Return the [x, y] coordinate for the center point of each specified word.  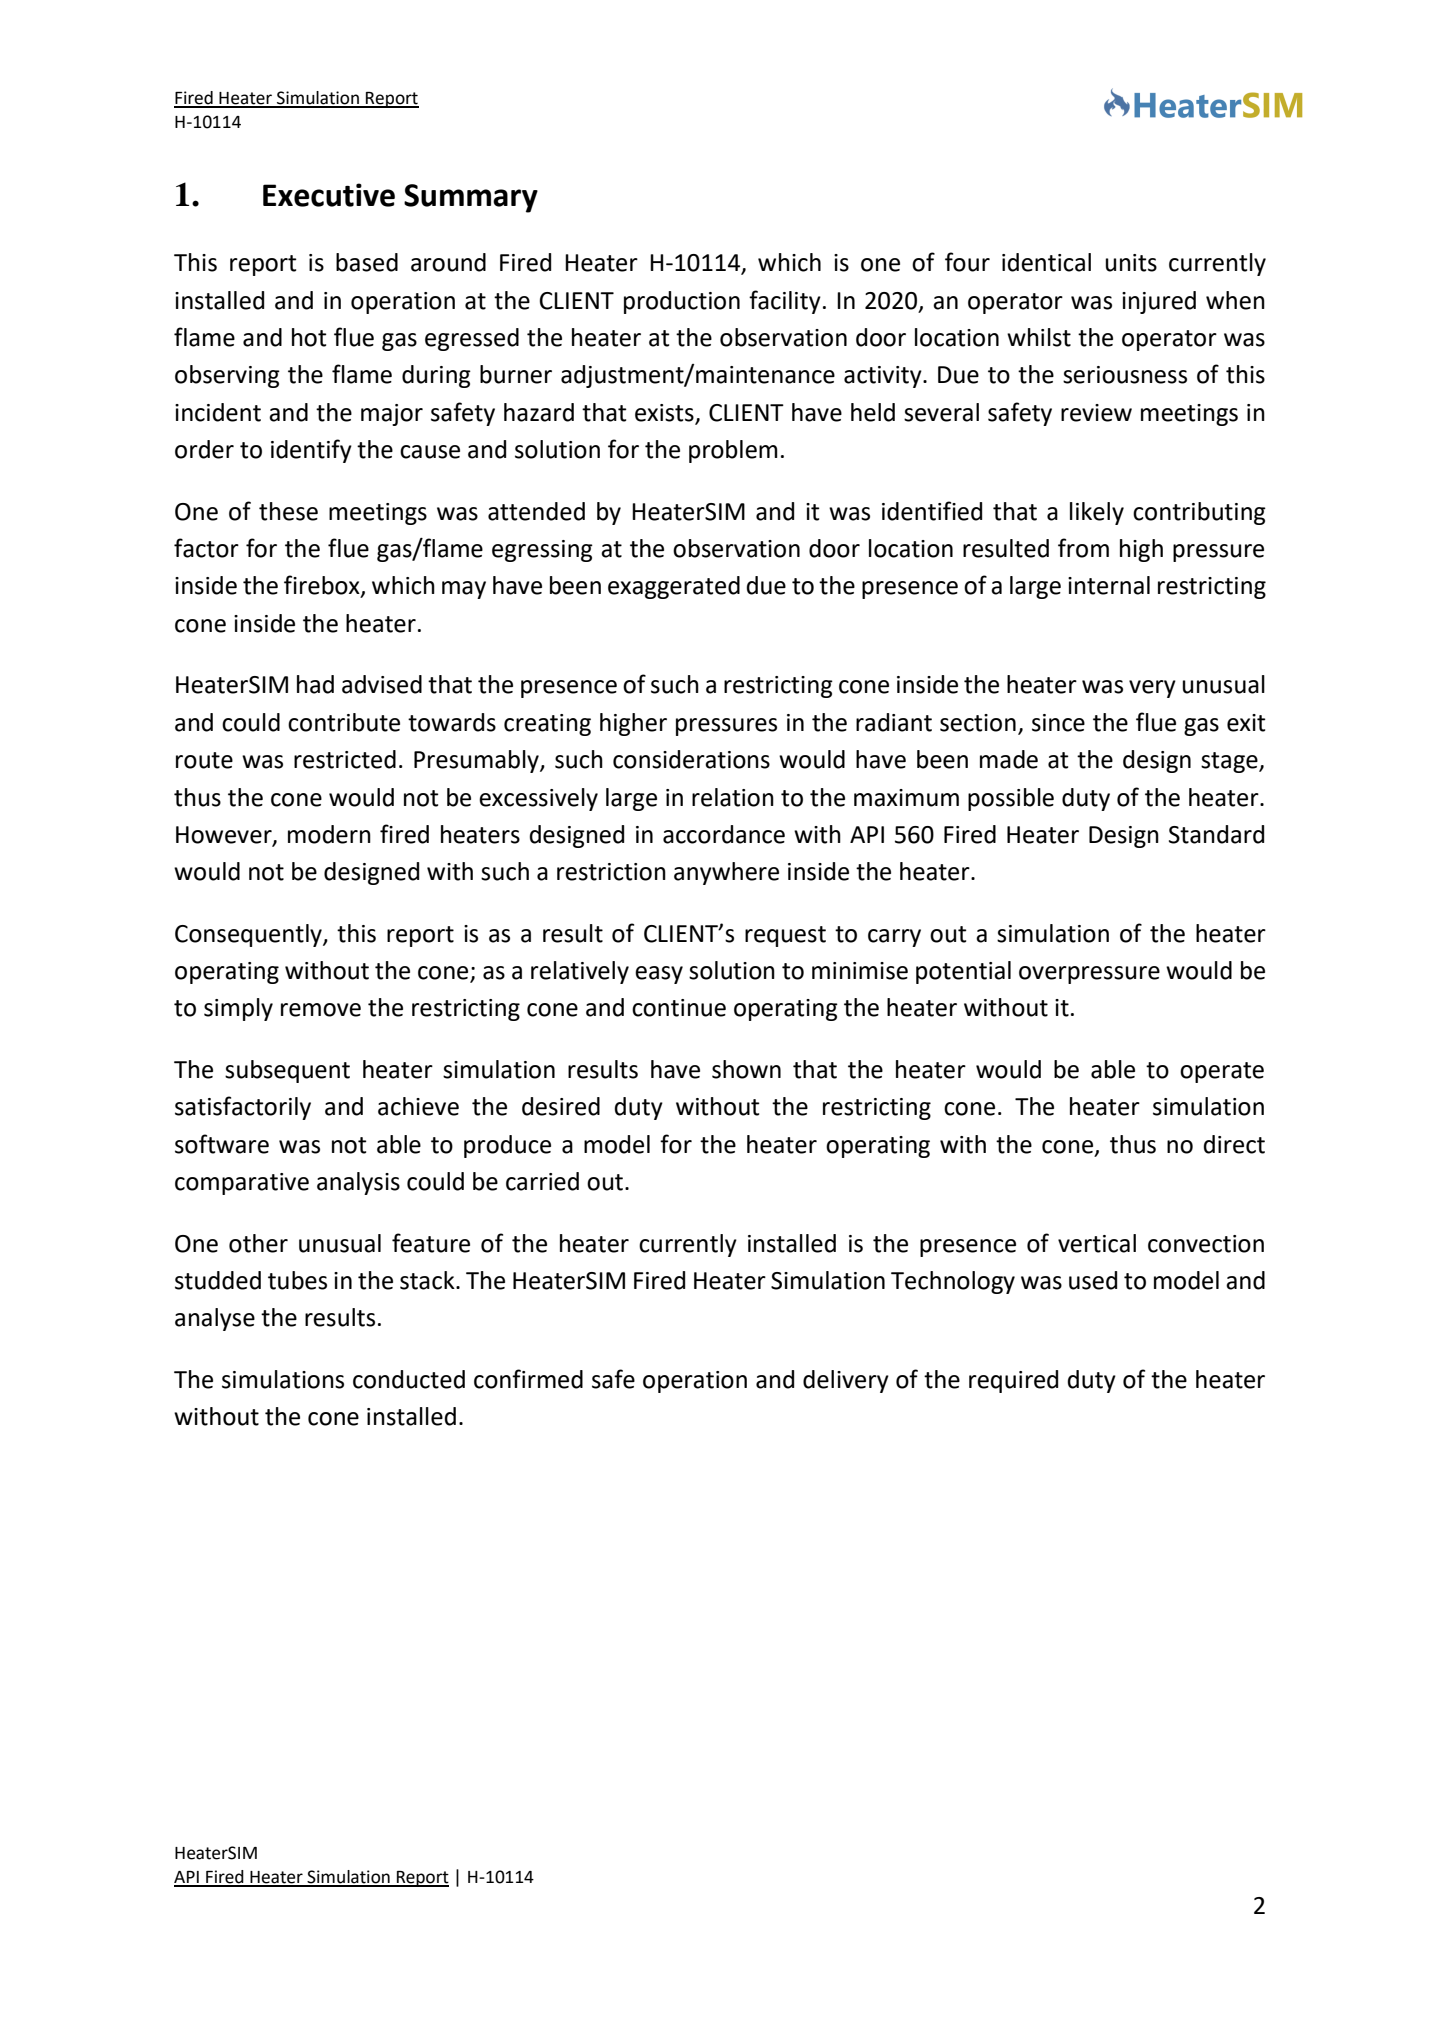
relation [733, 797]
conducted [409, 1379]
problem [733, 451]
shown [746, 1069]
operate [1222, 1072]
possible [1011, 799]
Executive [329, 195]
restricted [345, 759]
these [288, 511]
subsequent [287, 1071]
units [1131, 263]
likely [1097, 513]
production [682, 302]
